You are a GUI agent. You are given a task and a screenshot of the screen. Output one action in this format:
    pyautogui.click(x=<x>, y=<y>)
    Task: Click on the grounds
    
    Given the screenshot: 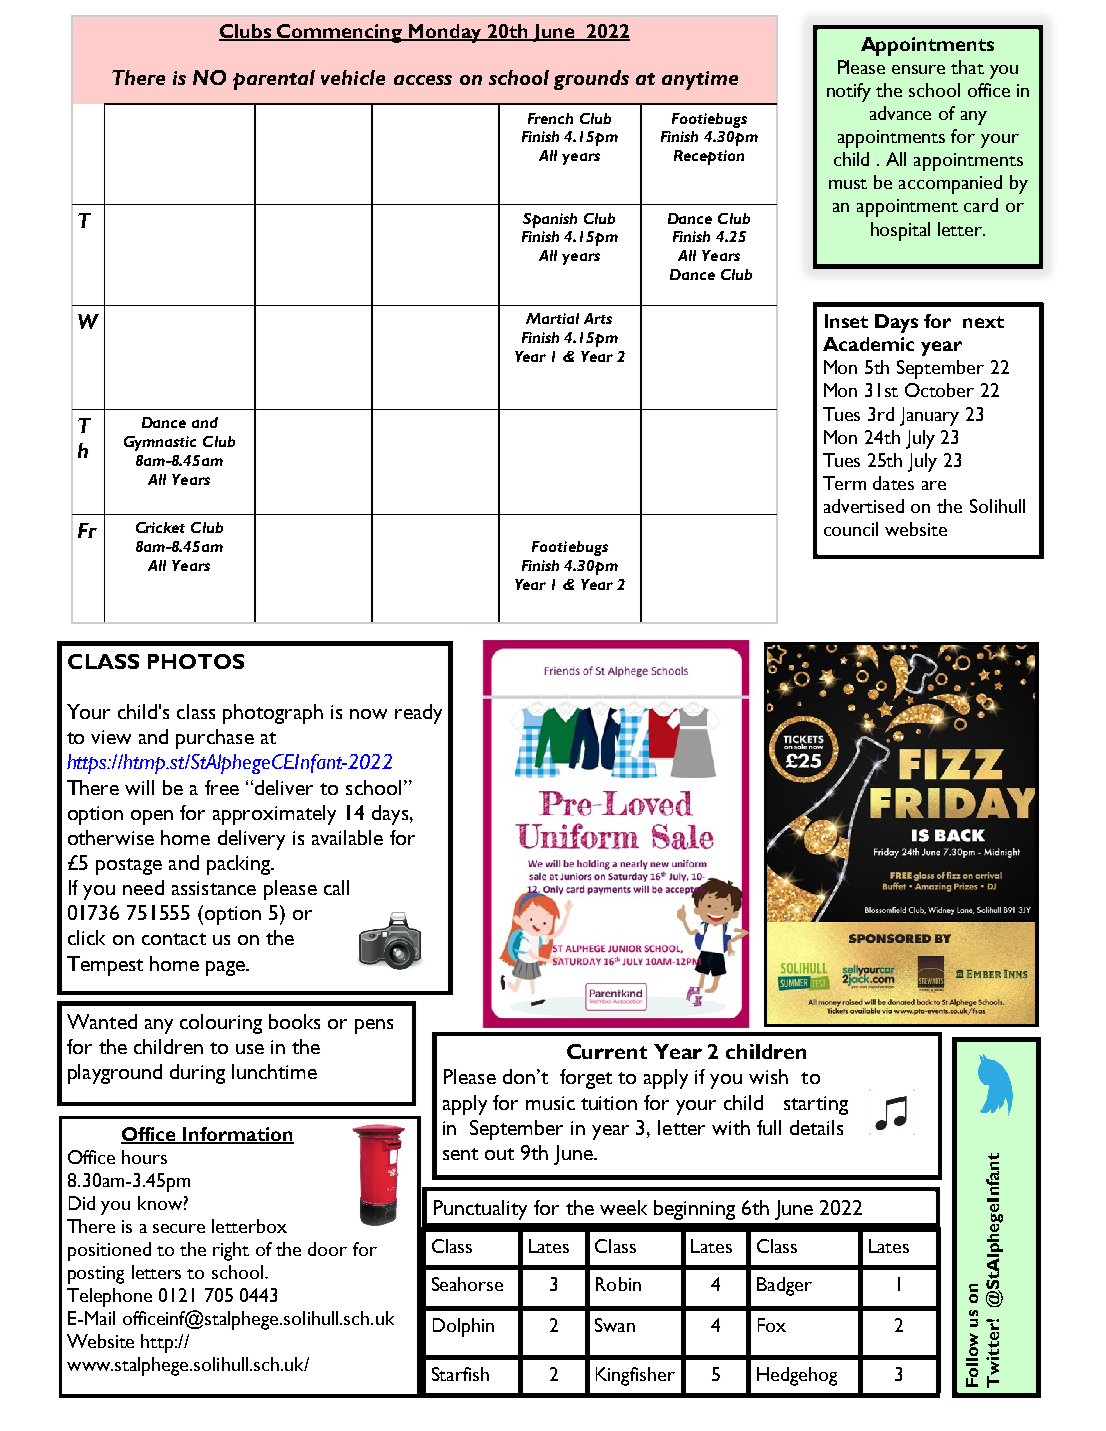 What is the action you would take?
    pyautogui.click(x=591, y=80)
